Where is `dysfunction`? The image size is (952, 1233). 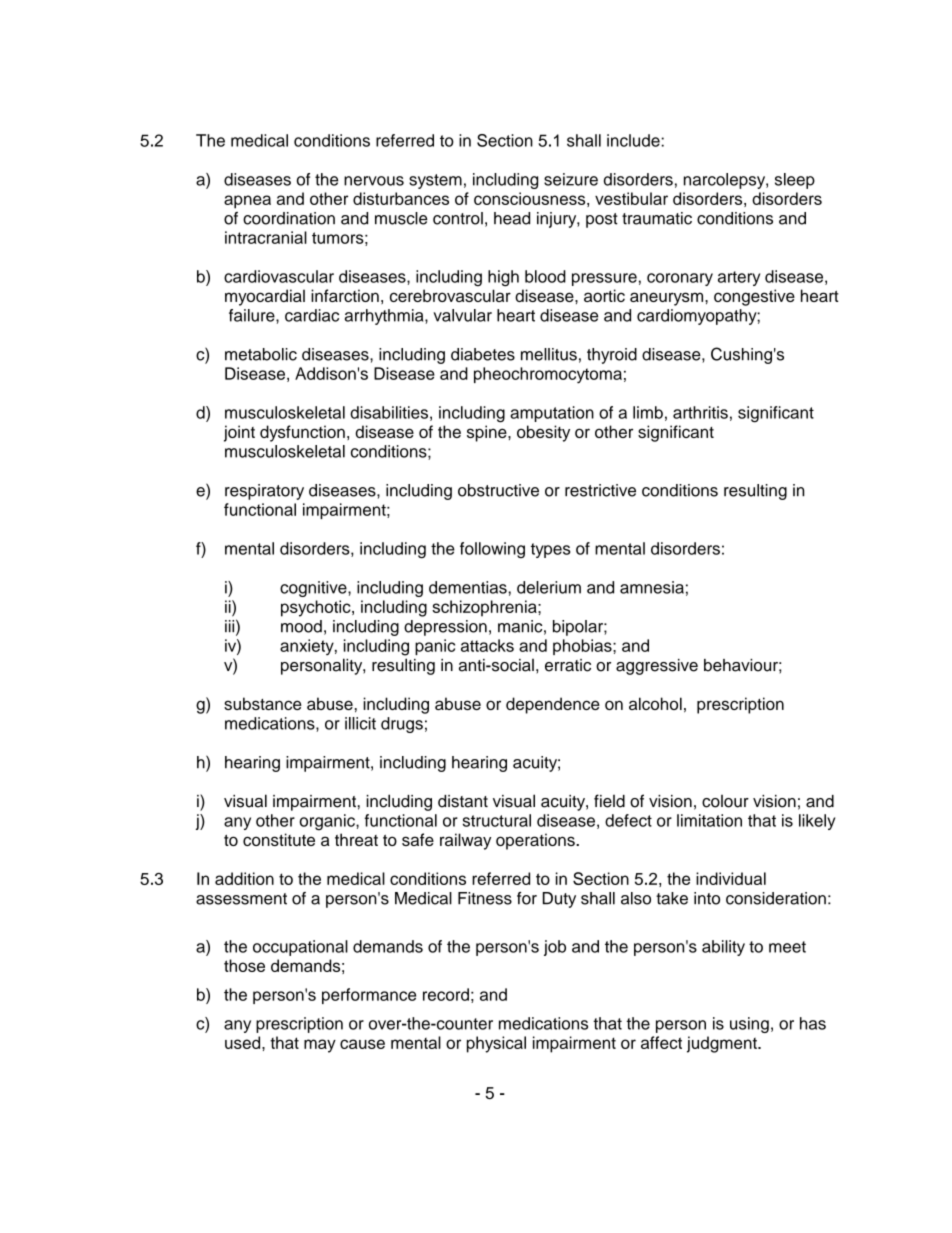 dysfunction is located at coordinates (302, 433).
